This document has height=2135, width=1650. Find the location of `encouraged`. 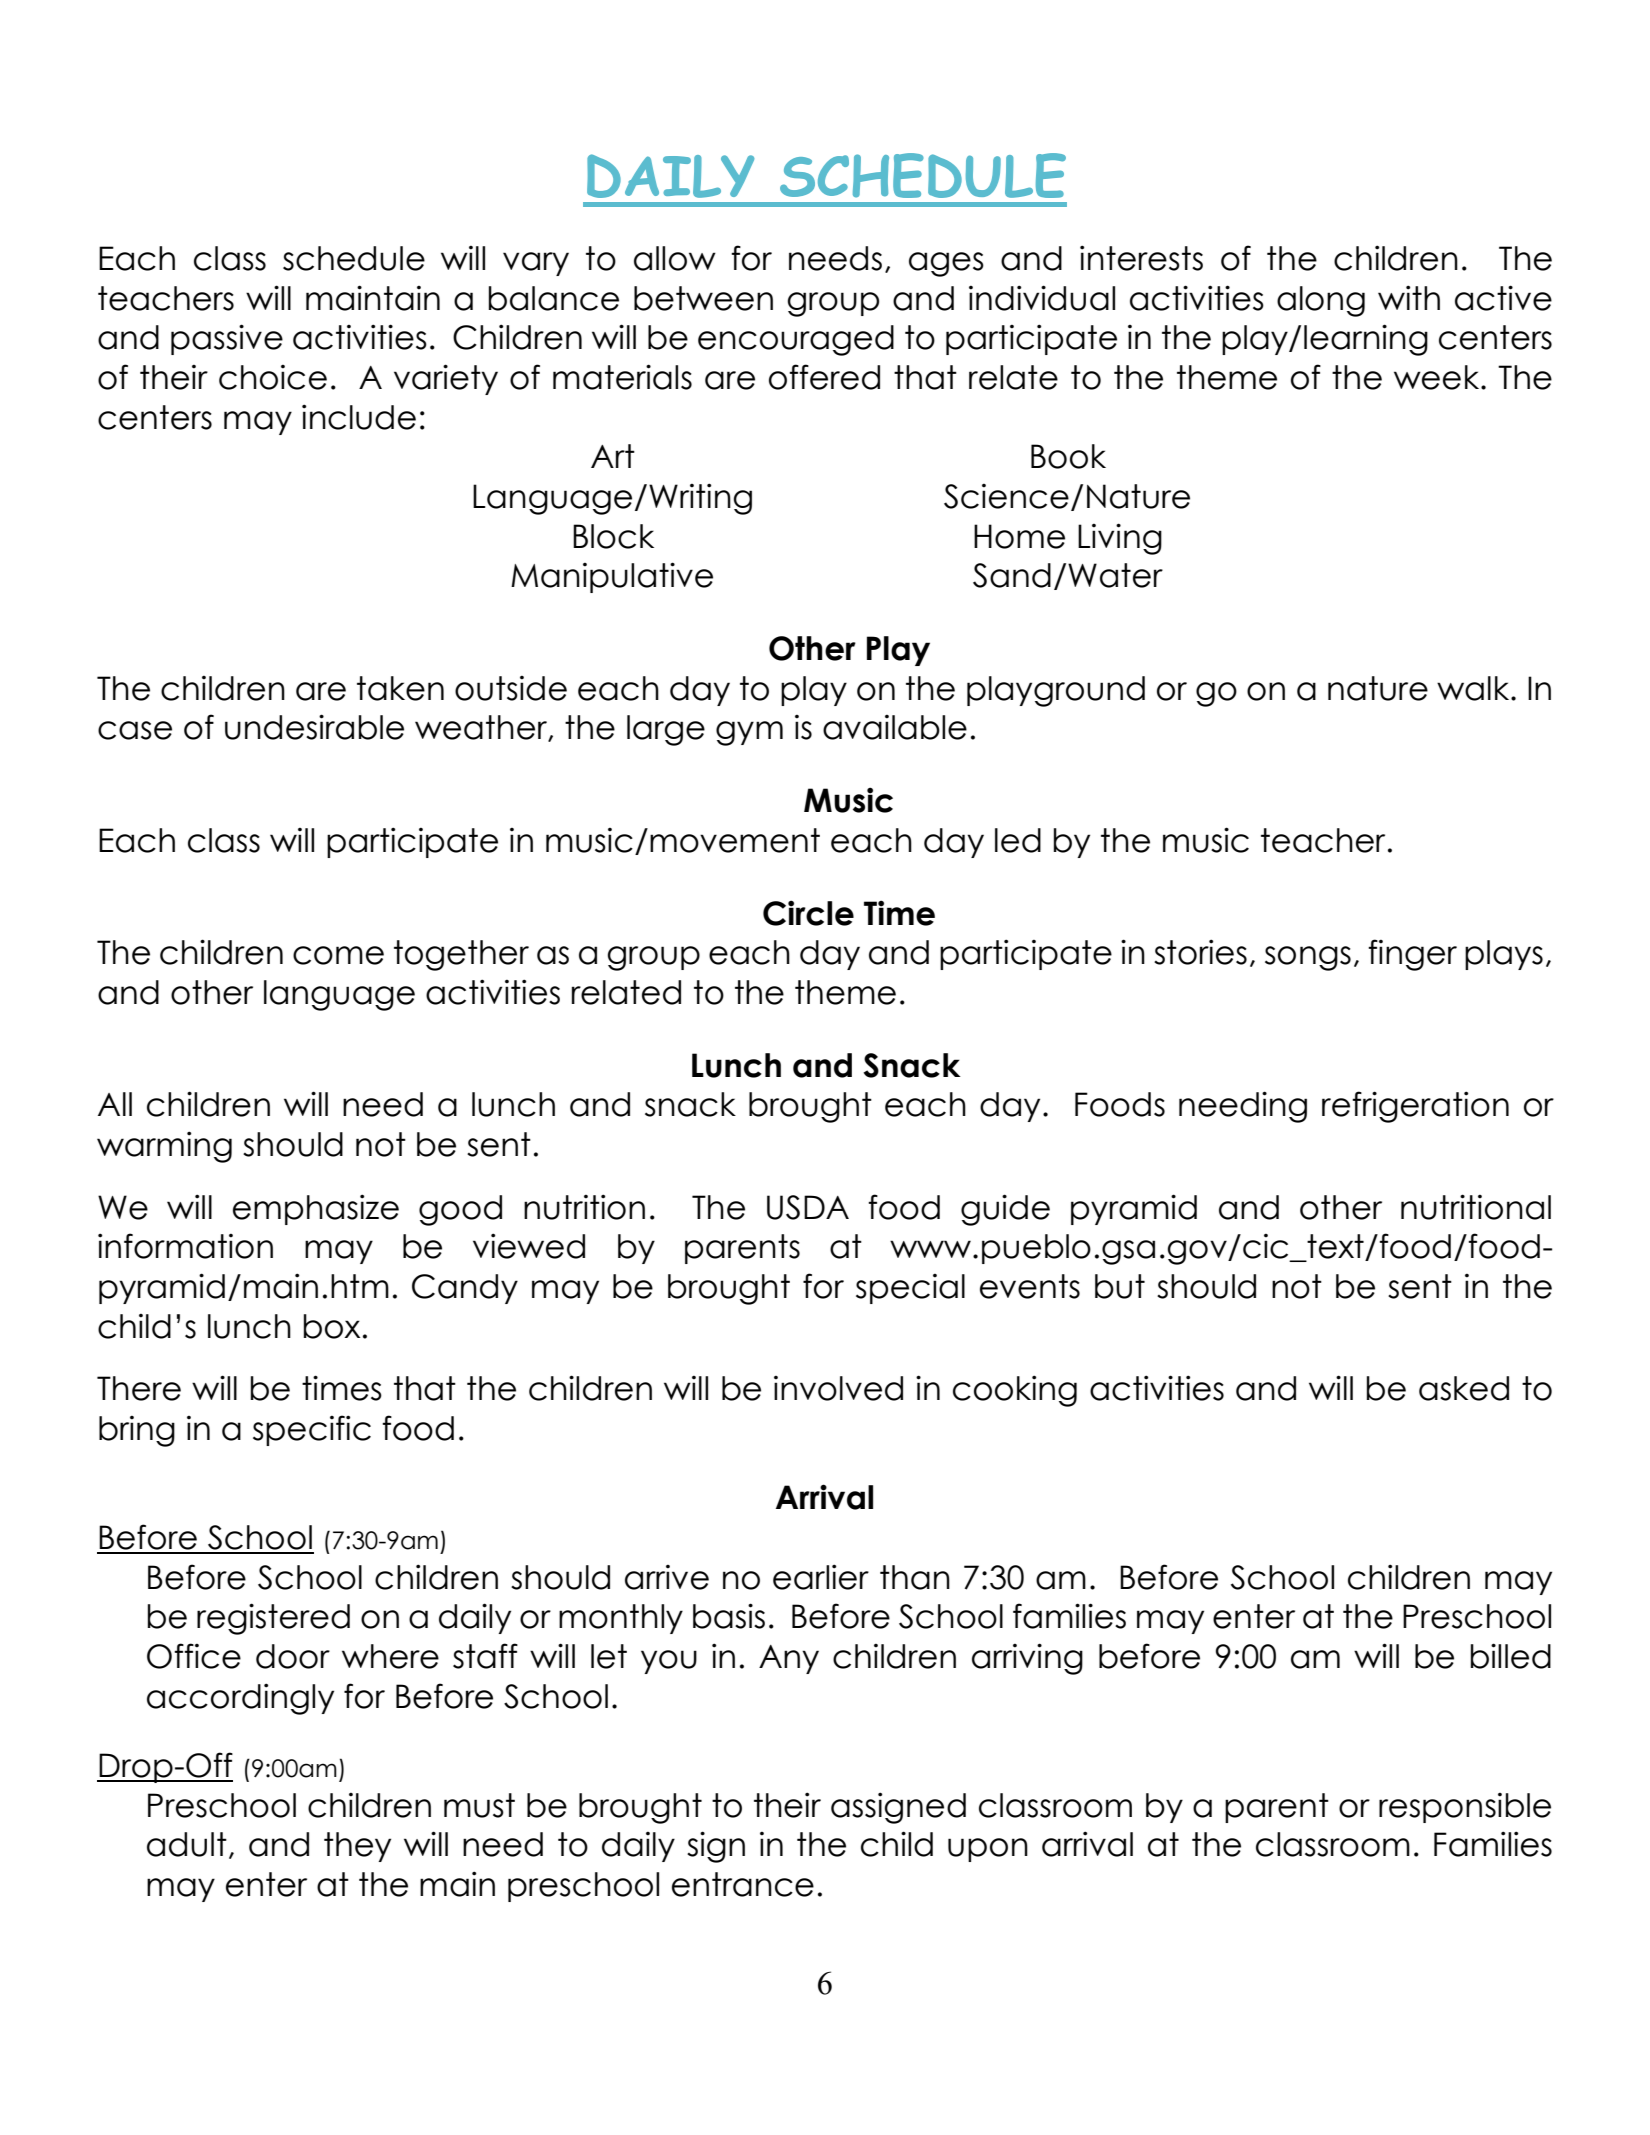

encouraged is located at coordinates (796, 340).
